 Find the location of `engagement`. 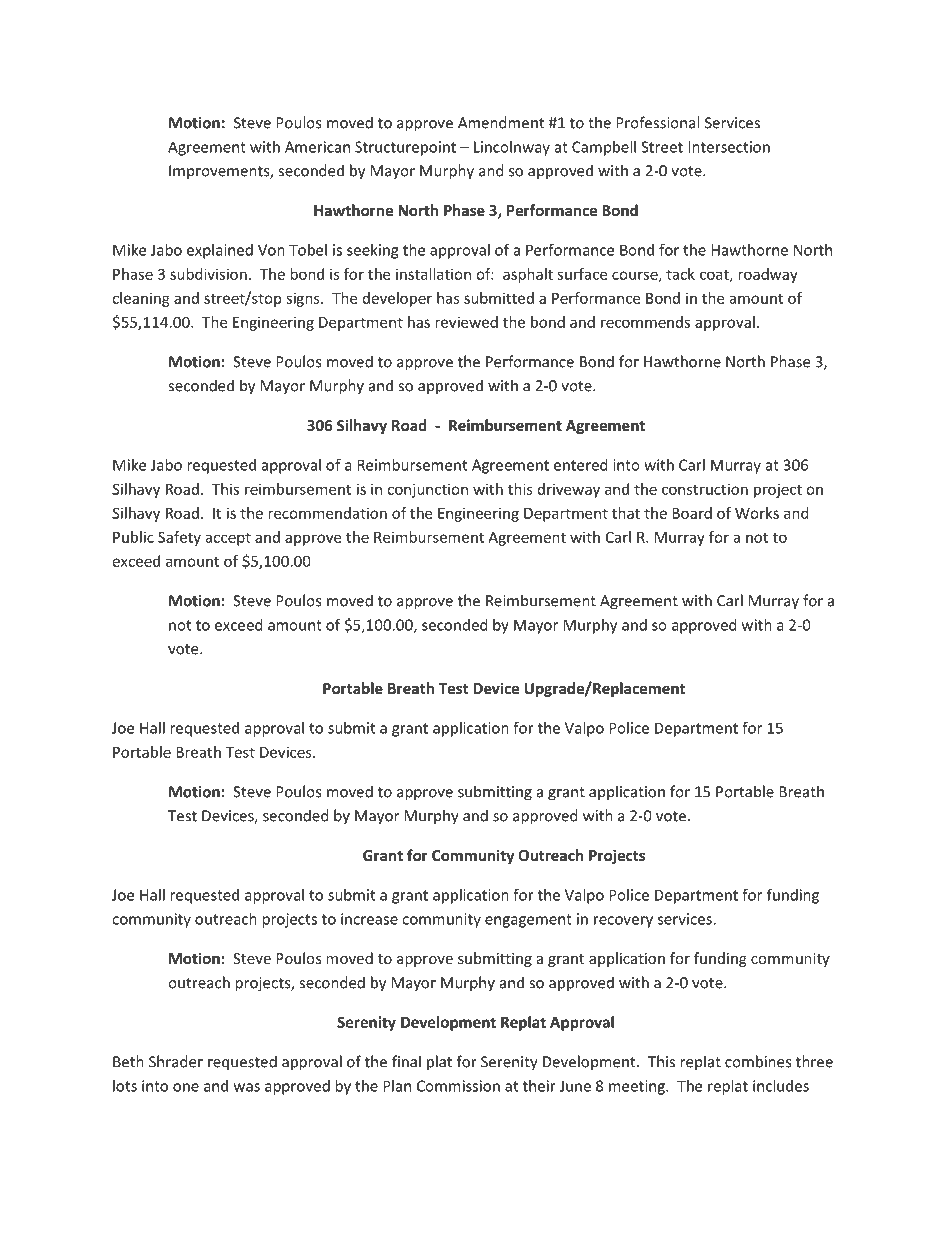

engagement is located at coordinates (528, 921).
